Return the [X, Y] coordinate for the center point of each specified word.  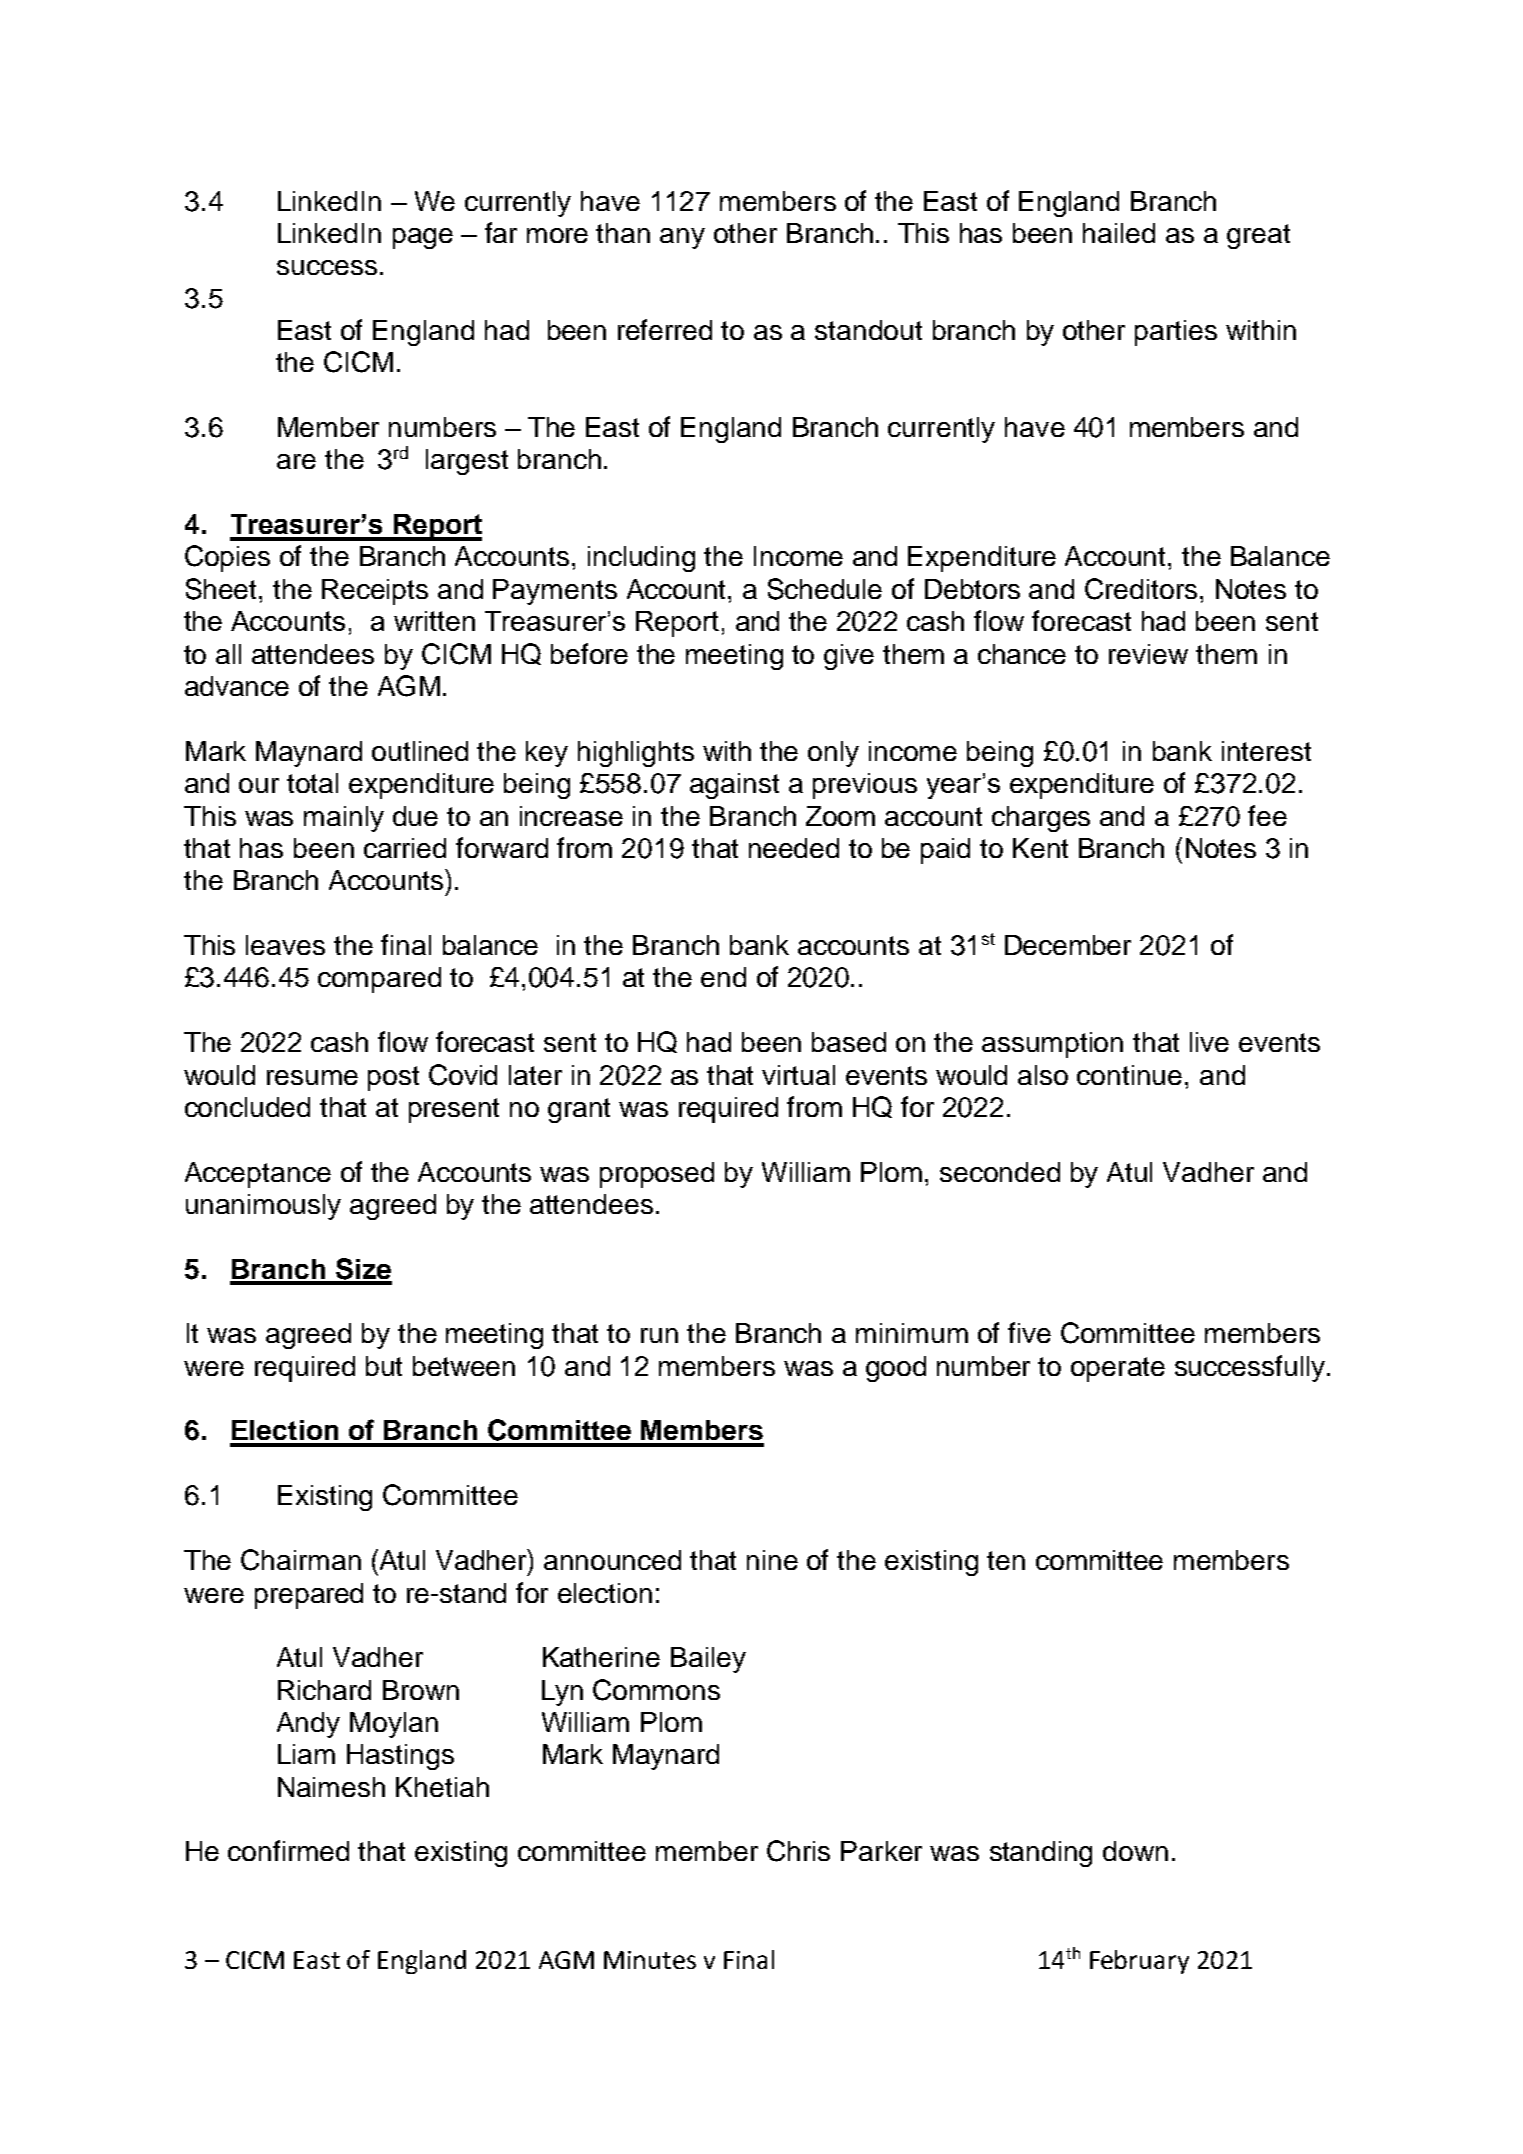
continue [1129, 1075]
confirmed [288, 1850]
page [423, 238]
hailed [1119, 233]
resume [312, 1077]
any [682, 238]
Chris [798, 1851]
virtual [798, 1075]
